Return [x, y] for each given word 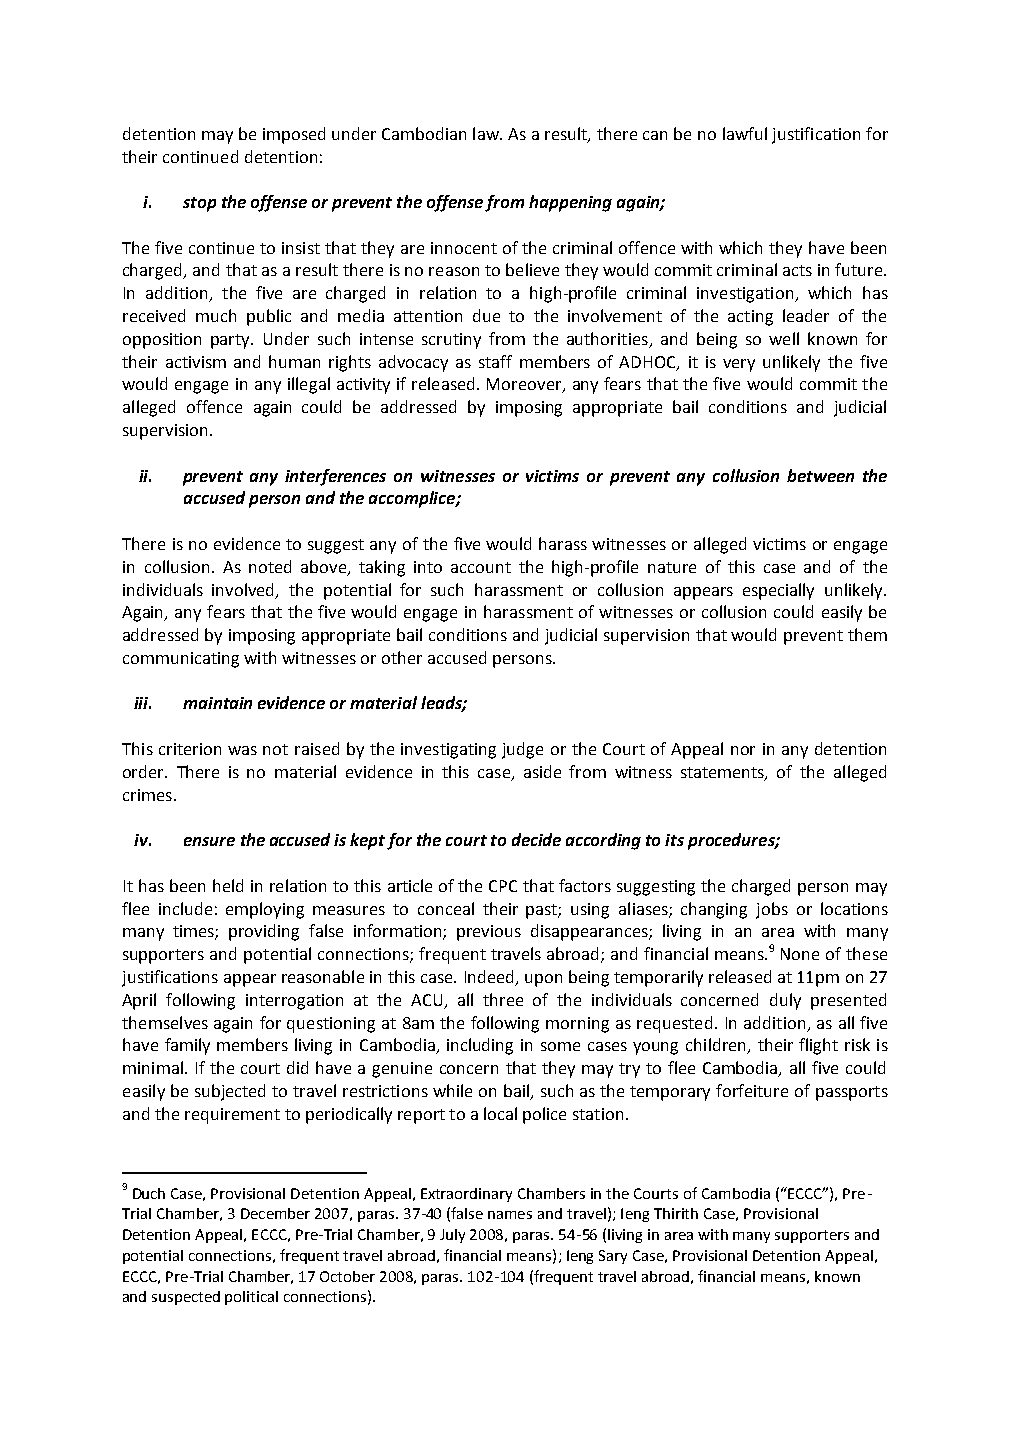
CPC [503, 886]
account [481, 567]
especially [778, 591]
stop [199, 204]
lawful [745, 133]
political [251, 1298]
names [510, 1215]
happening [570, 203]
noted [270, 566]
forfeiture [752, 1090]
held [228, 885]
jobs [772, 910]
